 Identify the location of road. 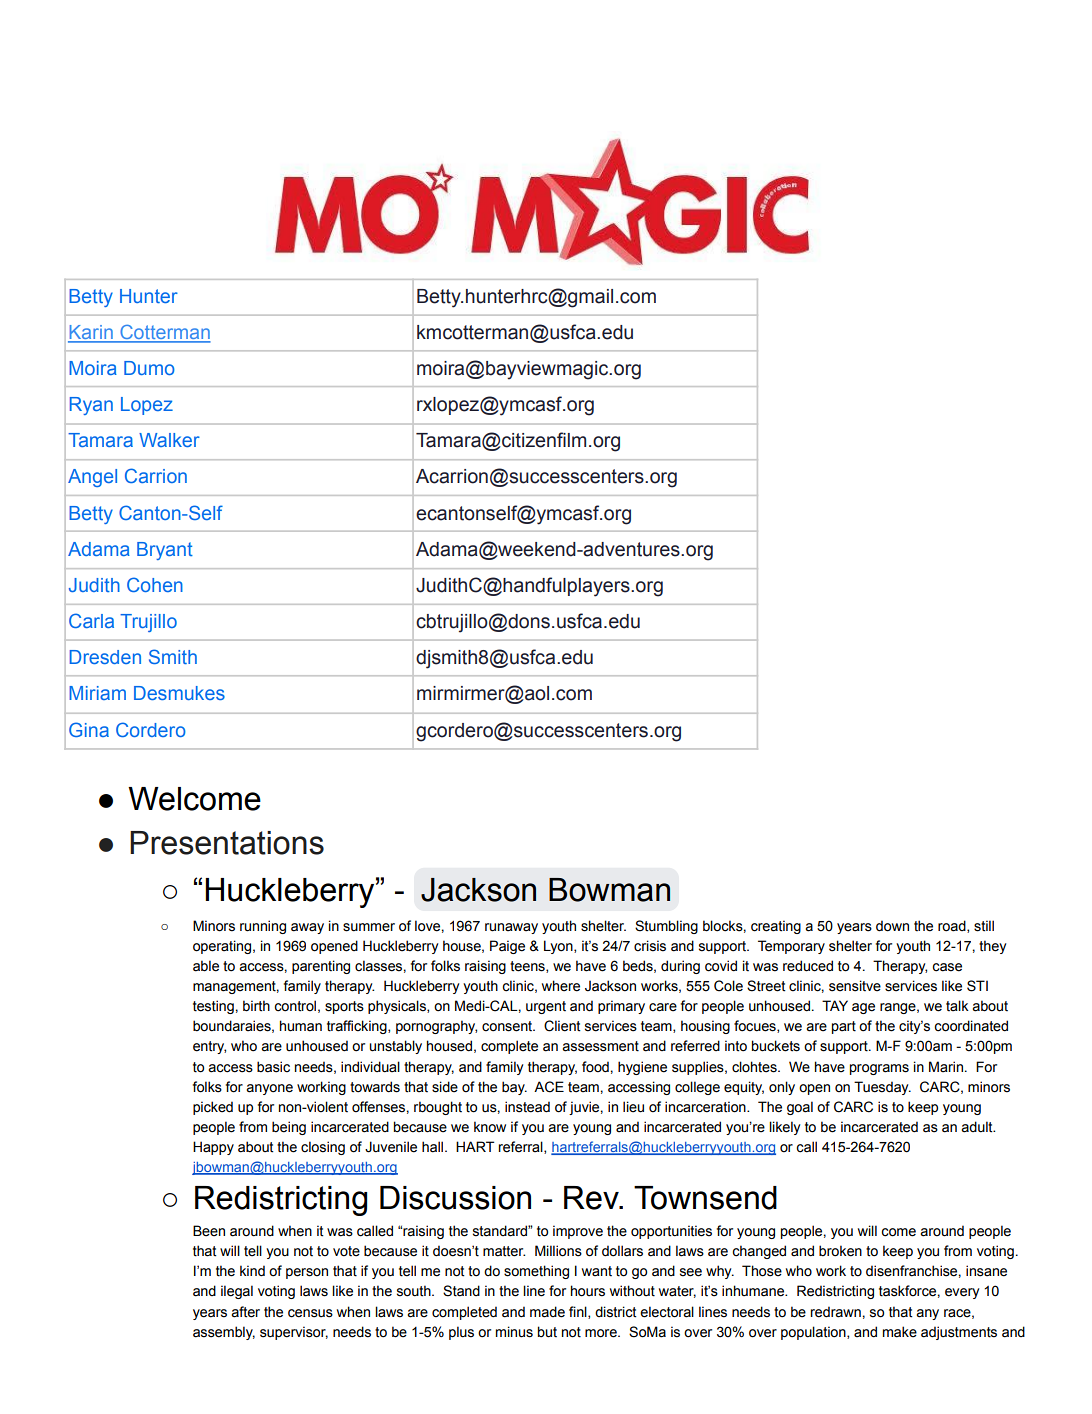
(953, 926).
